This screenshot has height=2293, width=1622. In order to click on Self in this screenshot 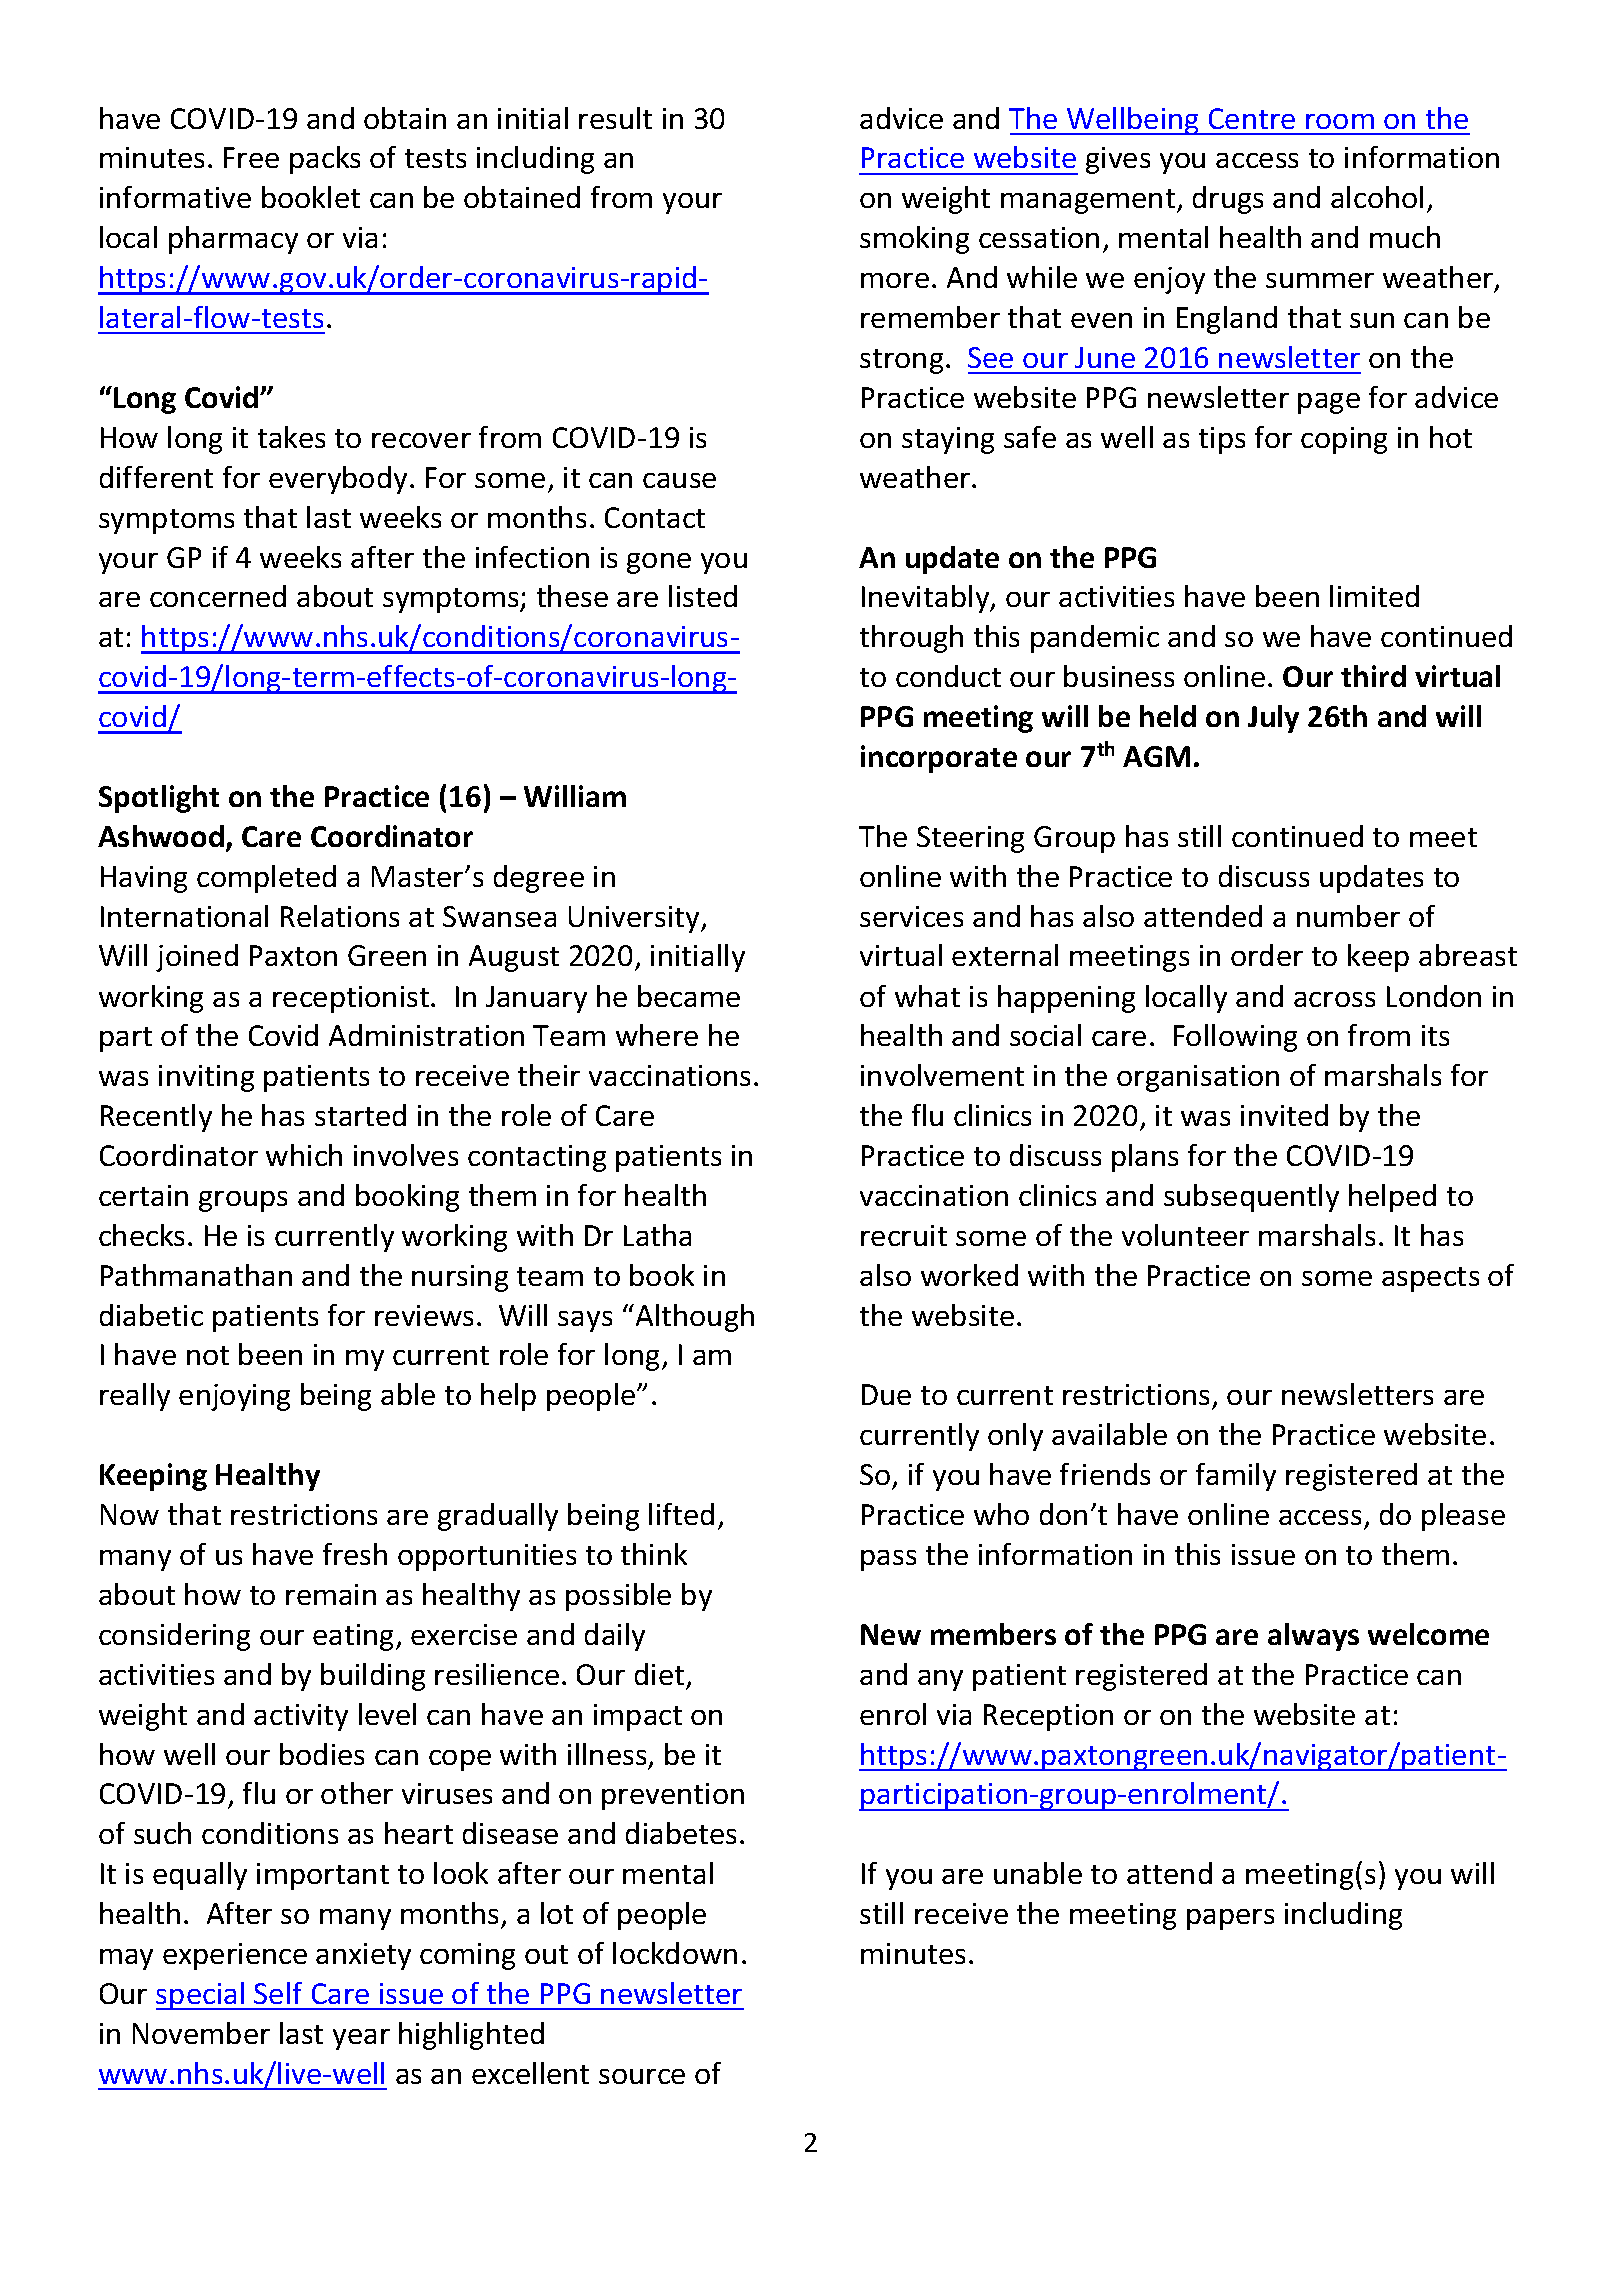, I will do `click(278, 1993)`.
